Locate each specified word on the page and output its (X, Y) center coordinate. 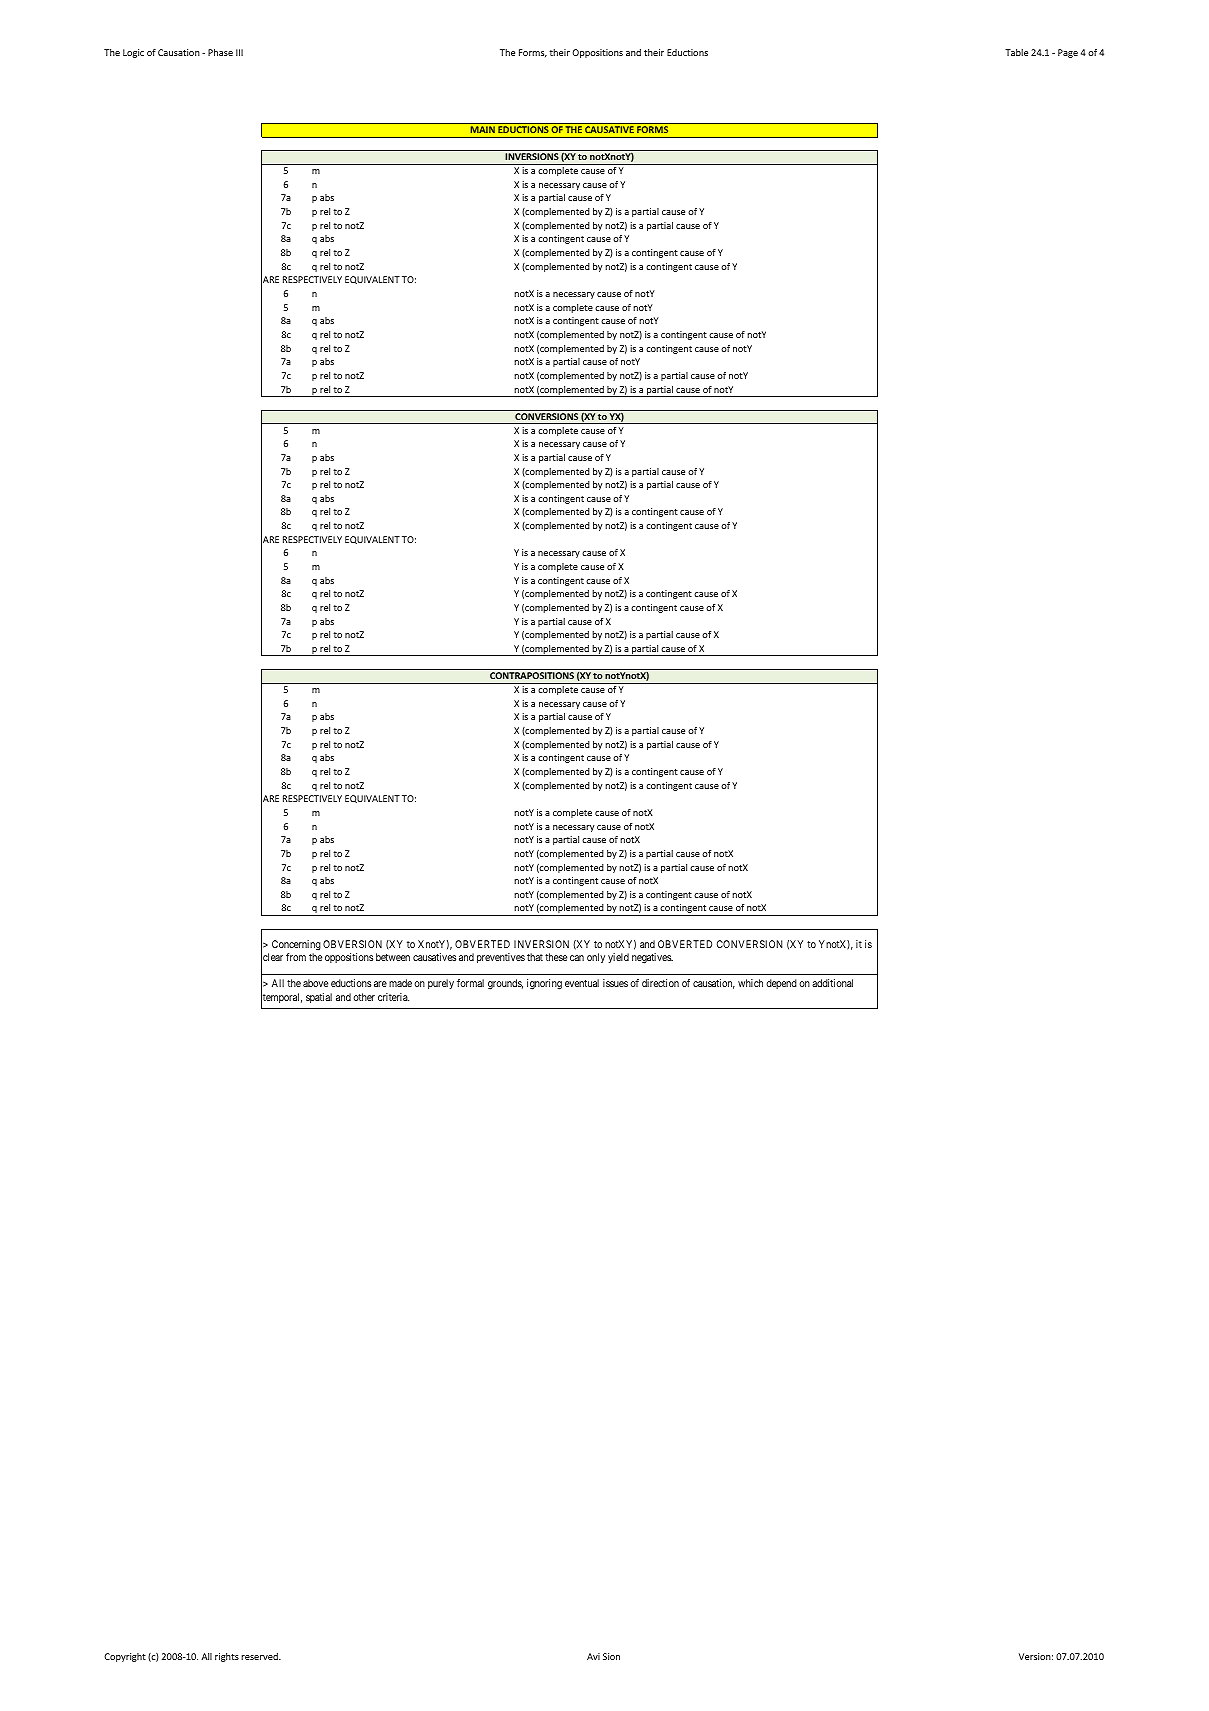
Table (1016, 52)
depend (781, 984)
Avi (593, 1656)
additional (832, 983)
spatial (319, 998)
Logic (133, 53)
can (577, 958)
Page (1068, 53)
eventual (582, 983)
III (239, 52)
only (596, 958)
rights (227, 1657)
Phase (220, 52)
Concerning (296, 945)
